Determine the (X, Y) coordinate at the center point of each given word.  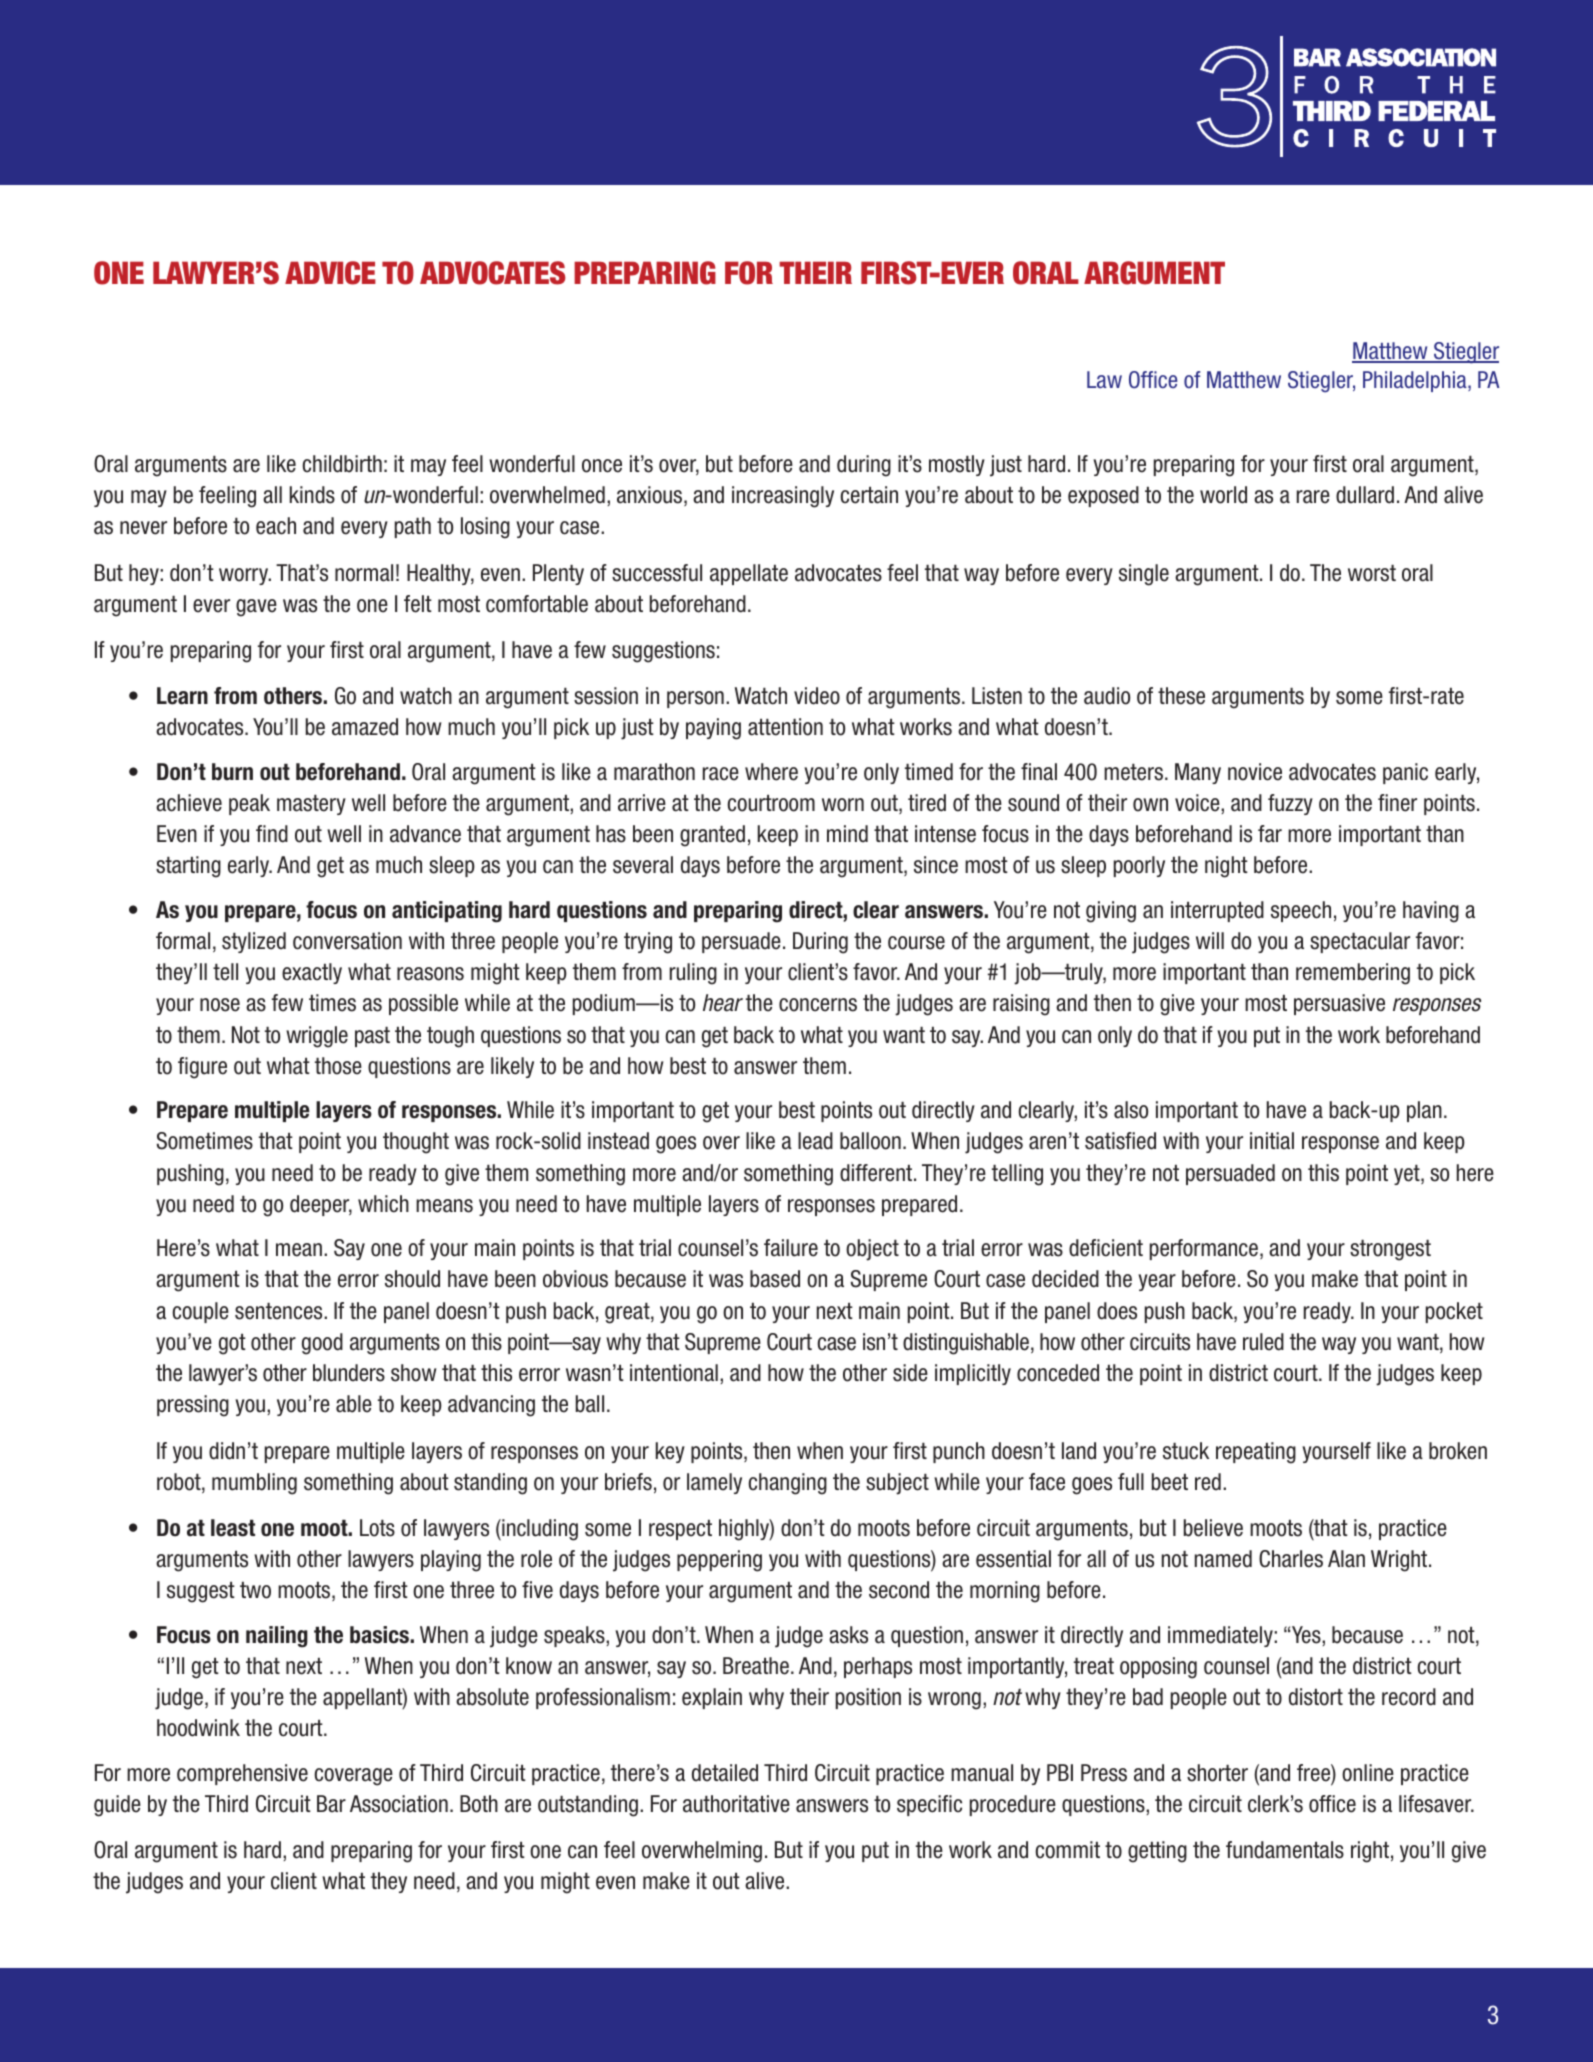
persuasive (1339, 1004)
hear (723, 1003)
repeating (1256, 1453)
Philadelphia (1416, 381)
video (817, 696)
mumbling (254, 1484)
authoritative (736, 1804)
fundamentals (1285, 1850)
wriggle (317, 1037)
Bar (331, 1804)
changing (787, 1484)
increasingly (783, 497)
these (1181, 696)
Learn (182, 696)
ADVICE (330, 273)
